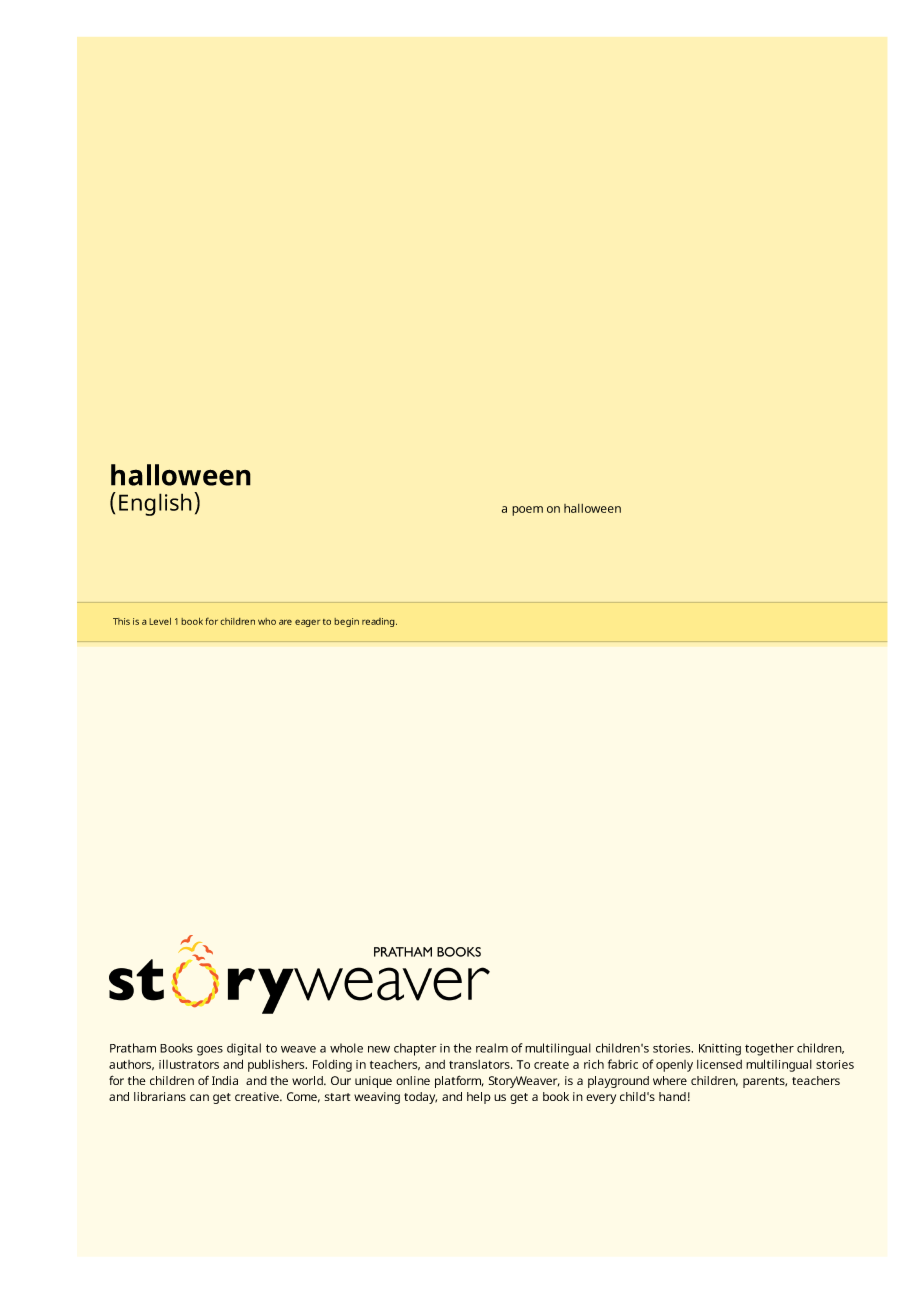  I want to click on begin, so click(346, 622).
